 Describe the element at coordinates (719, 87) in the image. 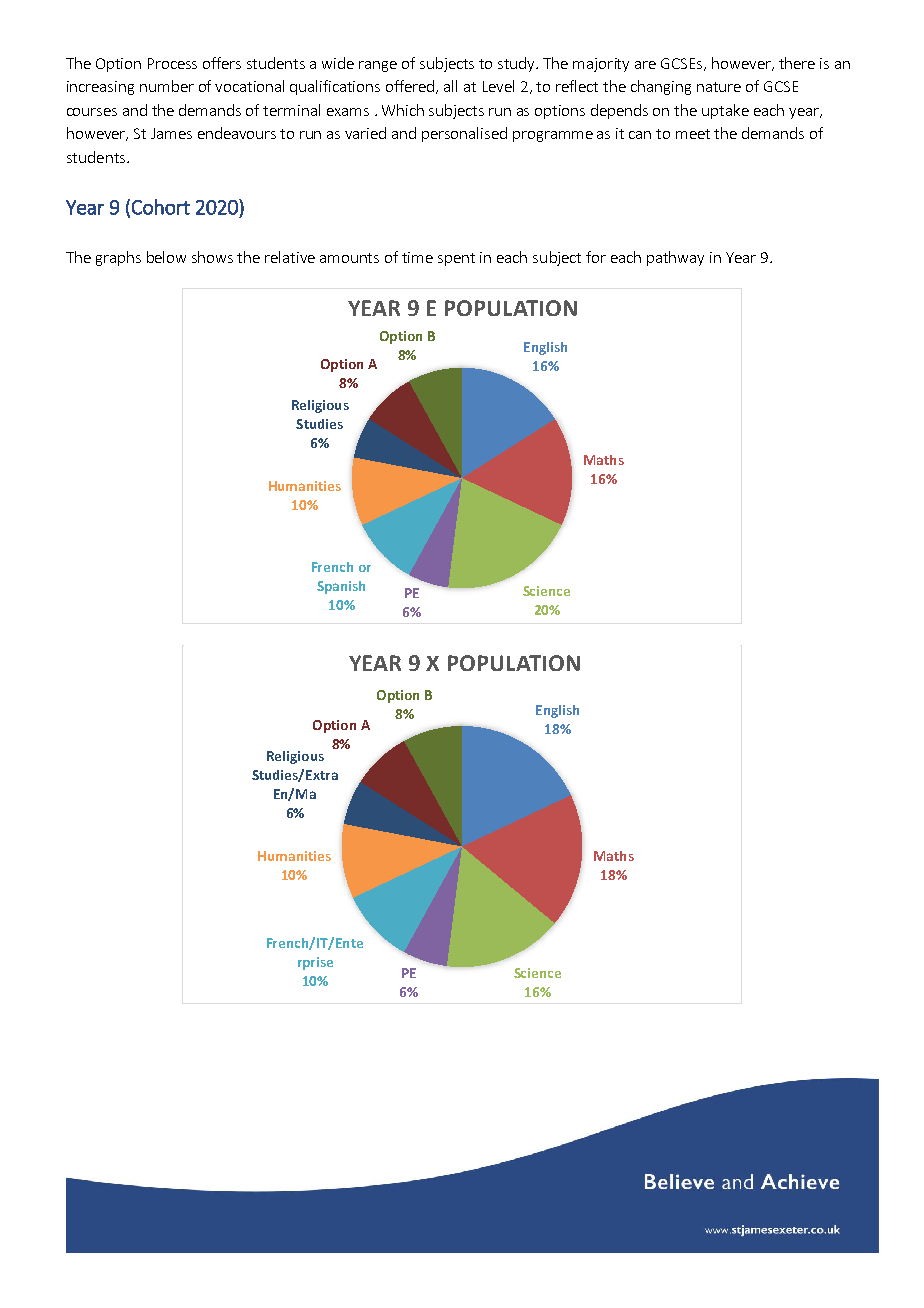

I see `nature` at that location.
